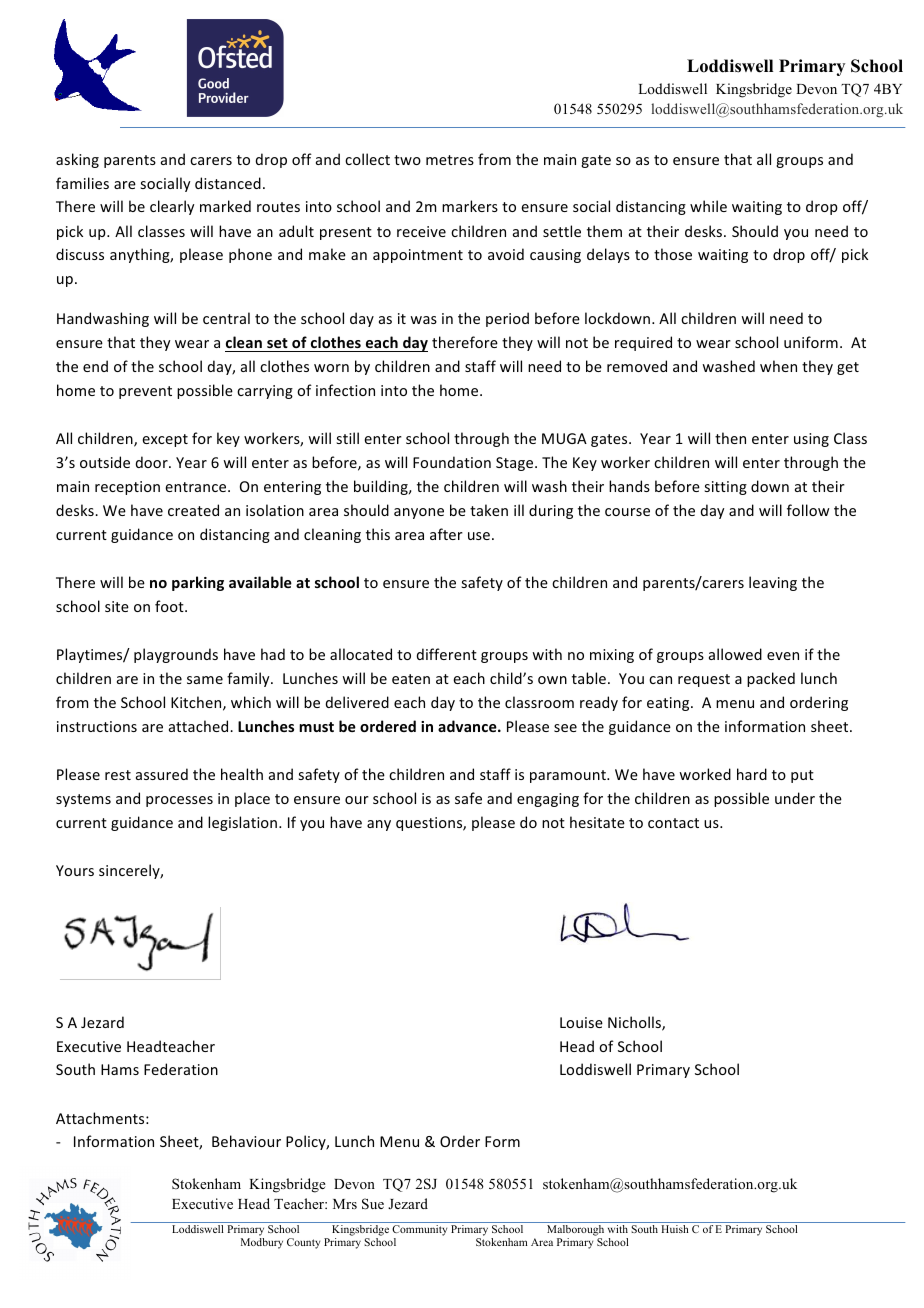  Describe the element at coordinates (172, 207) in the screenshot. I see `clearly` at that location.
